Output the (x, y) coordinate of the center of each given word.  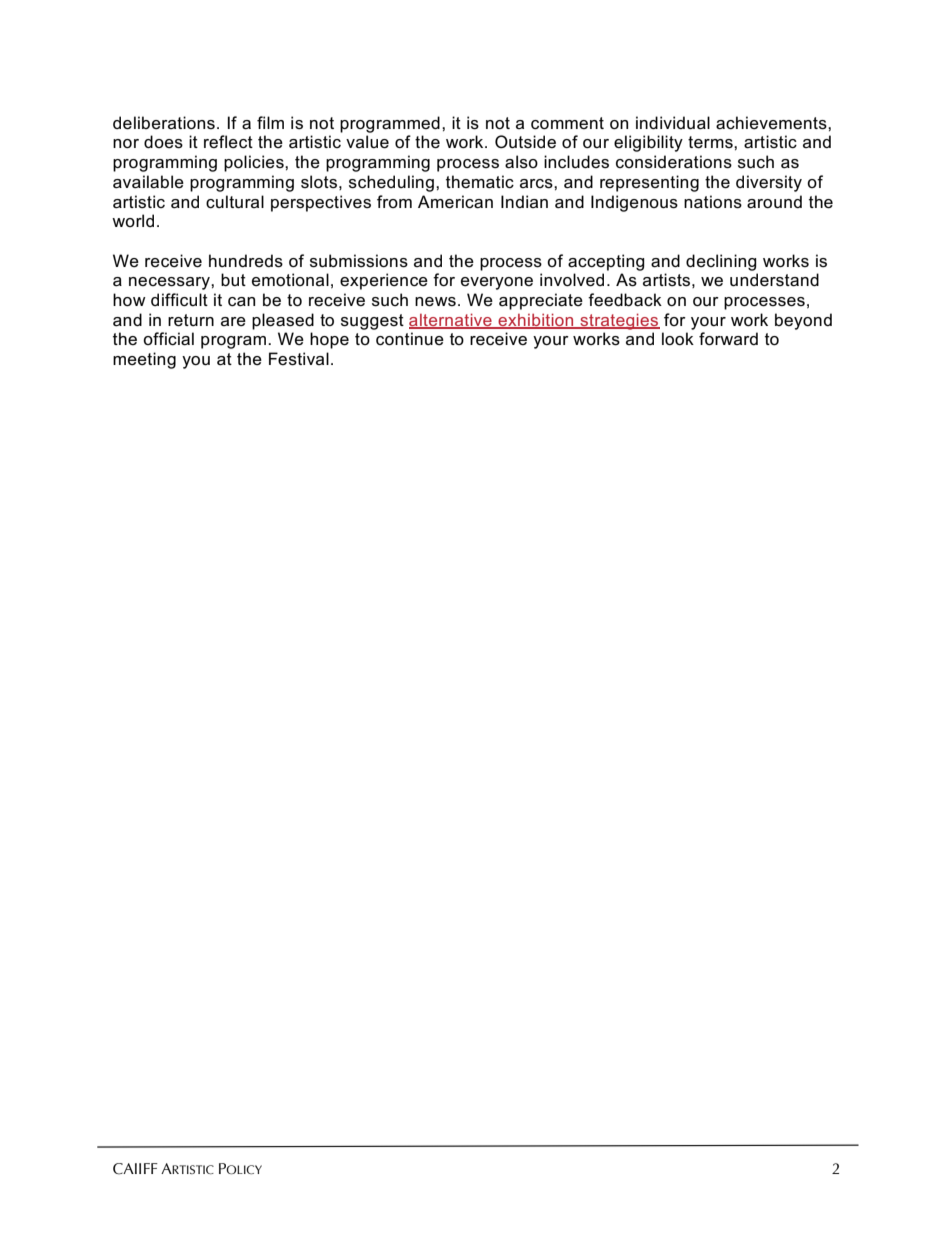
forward (728, 339)
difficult (179, 300)
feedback (625, 300)
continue (410, 339)
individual (673, 123)
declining (721, 262)
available (148, 182)
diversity (769, 183)
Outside (525, 142)
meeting (144, 360)
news (435, 302)
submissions (359, 261)
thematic (480, 182)
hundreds (246, 261)
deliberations (164, 123)
